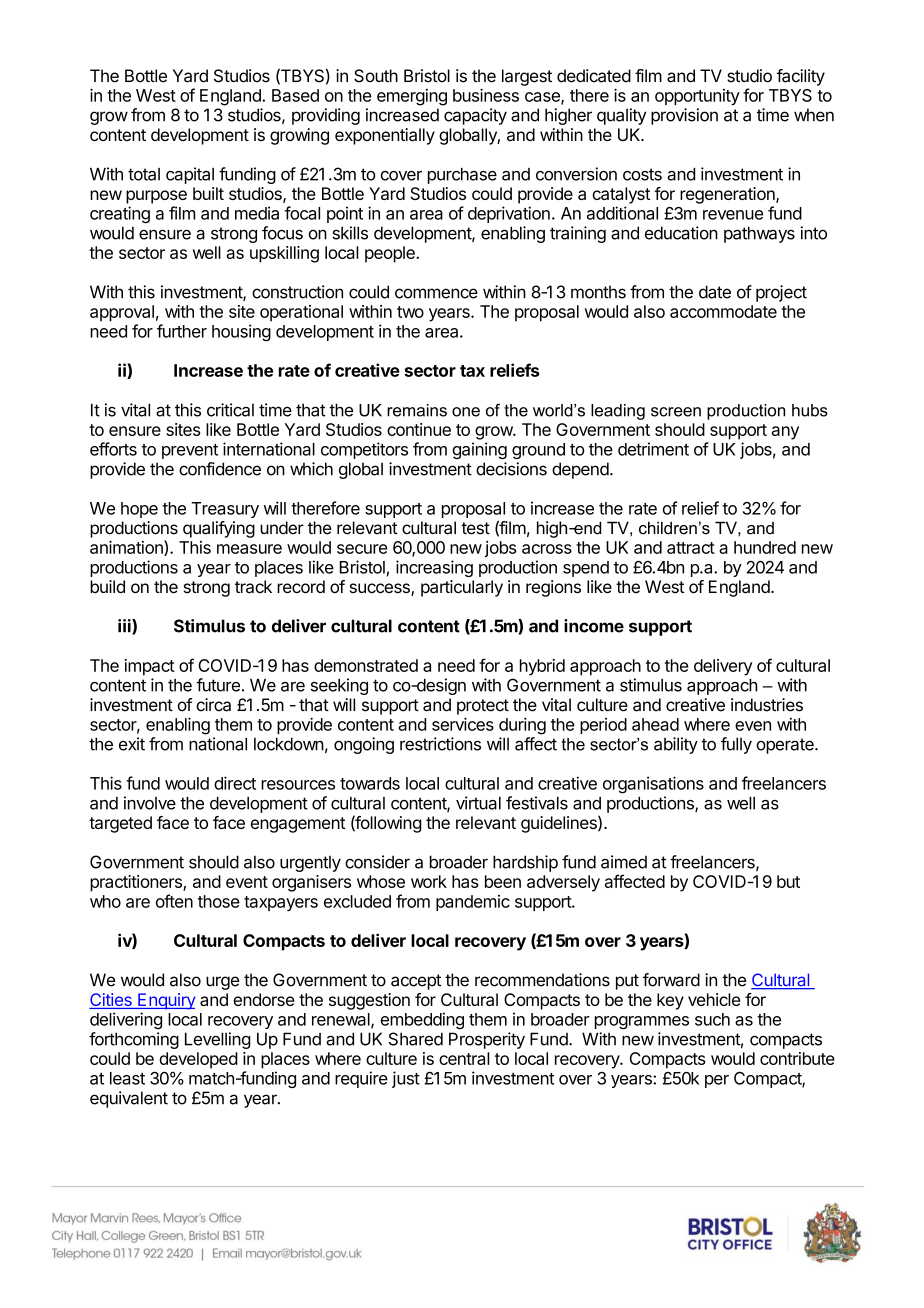 The height and width of the page is (1308, 924). I want to click on exit, so click(132, 744).
